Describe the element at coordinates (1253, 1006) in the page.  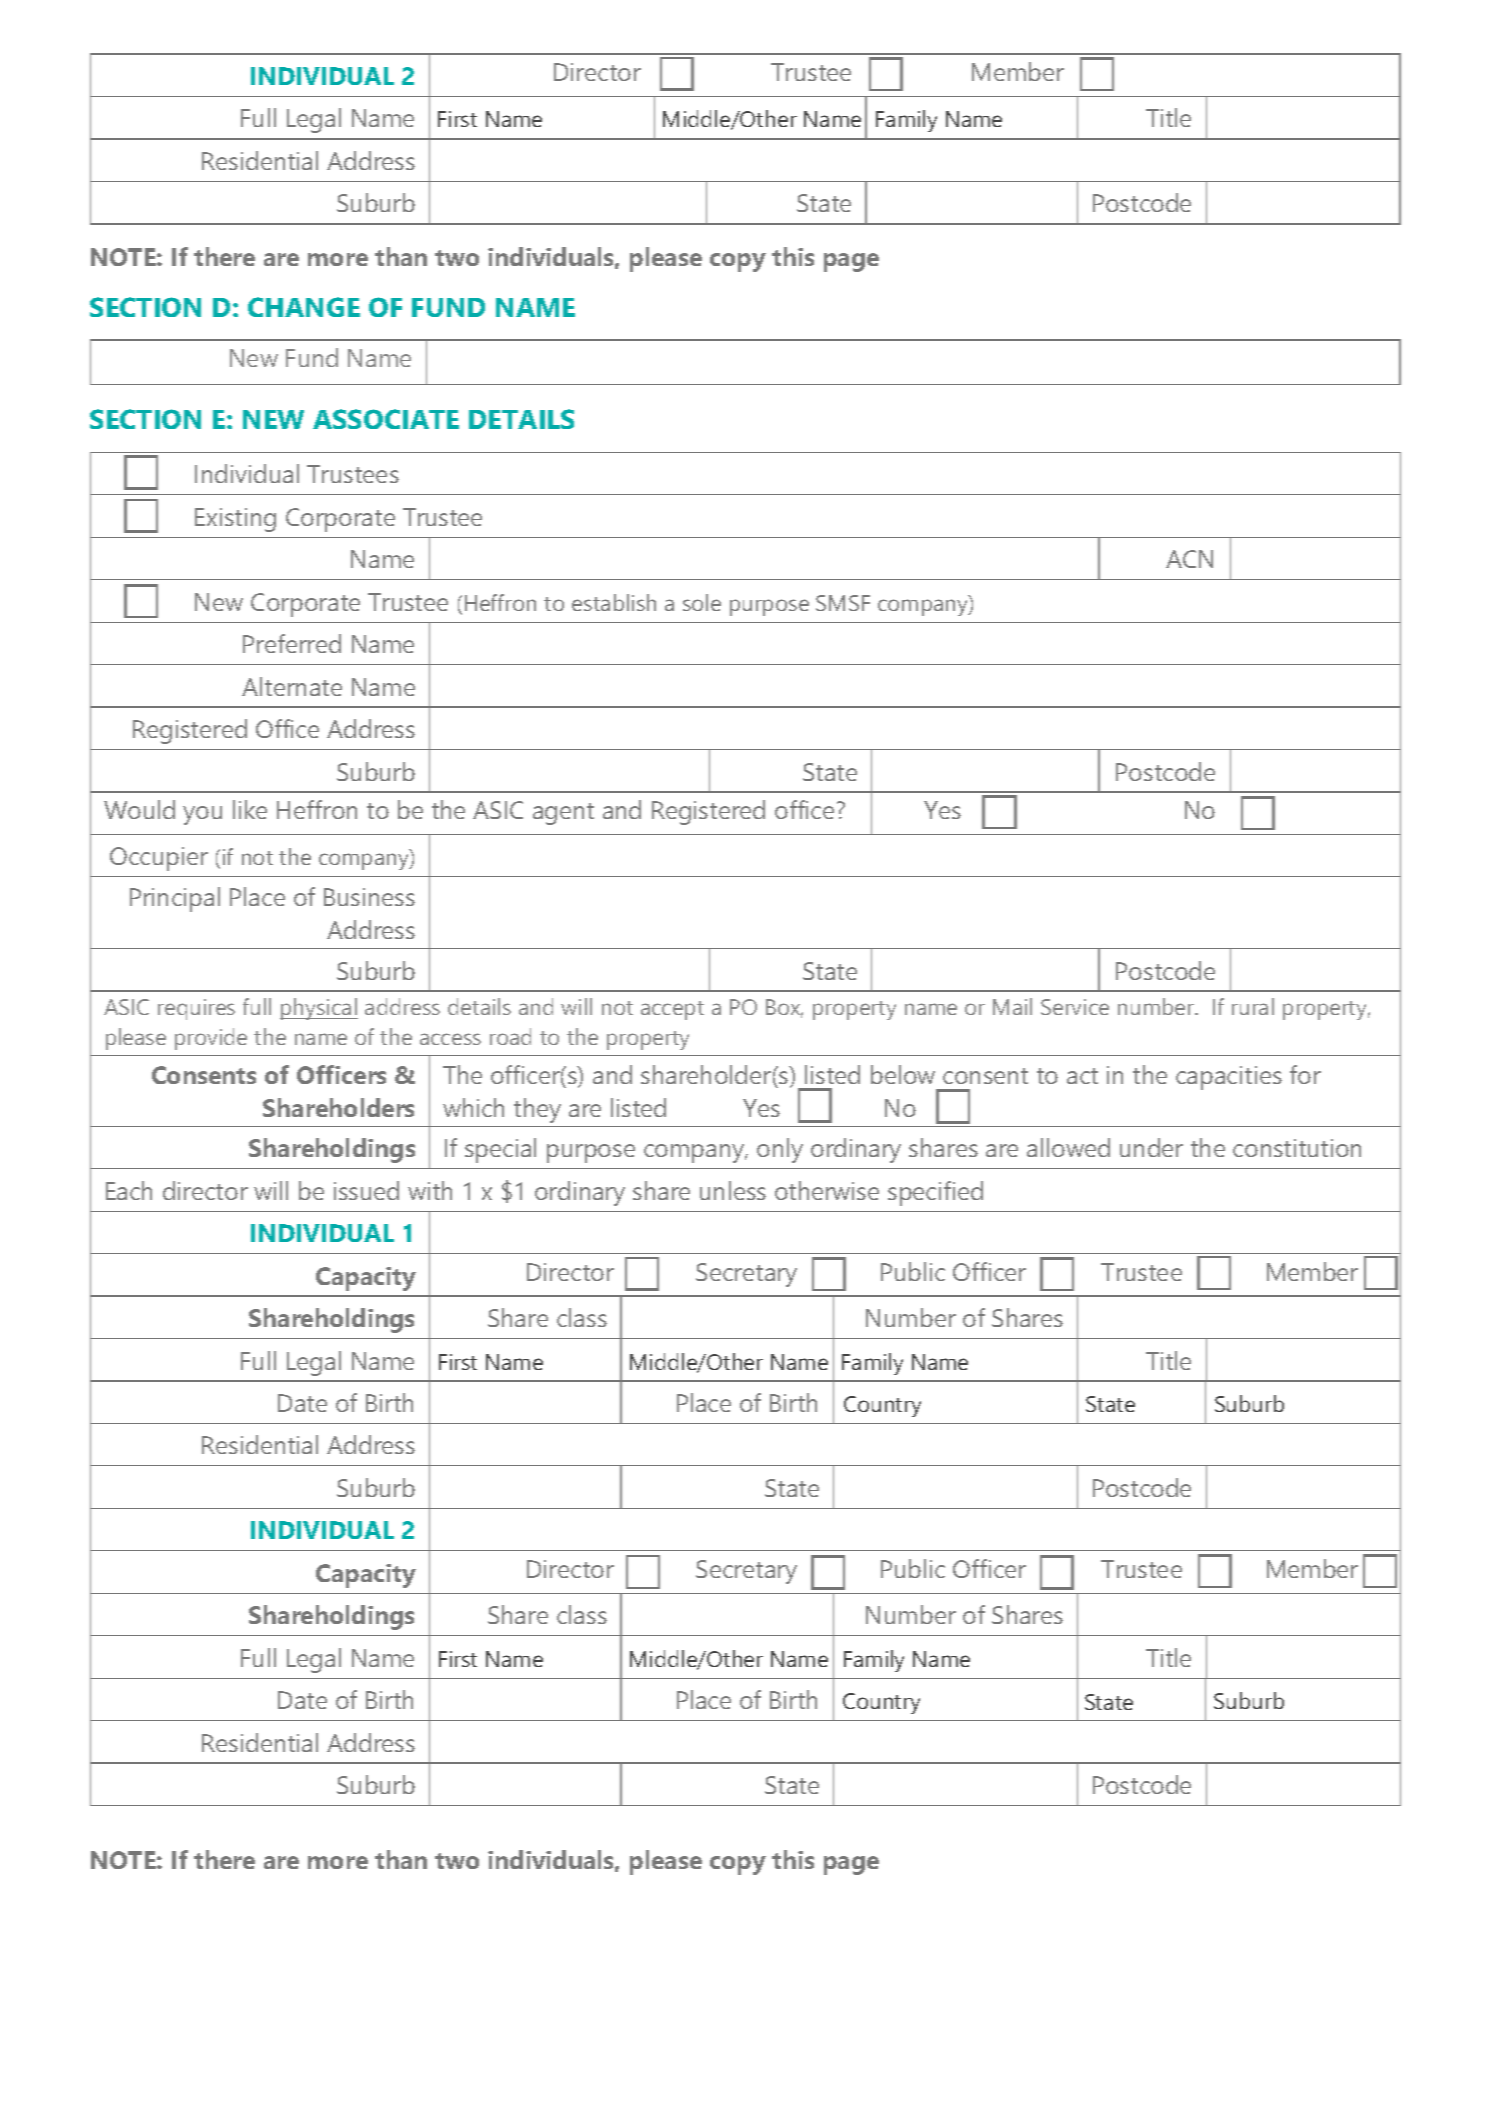
I see `rural` at that location.
